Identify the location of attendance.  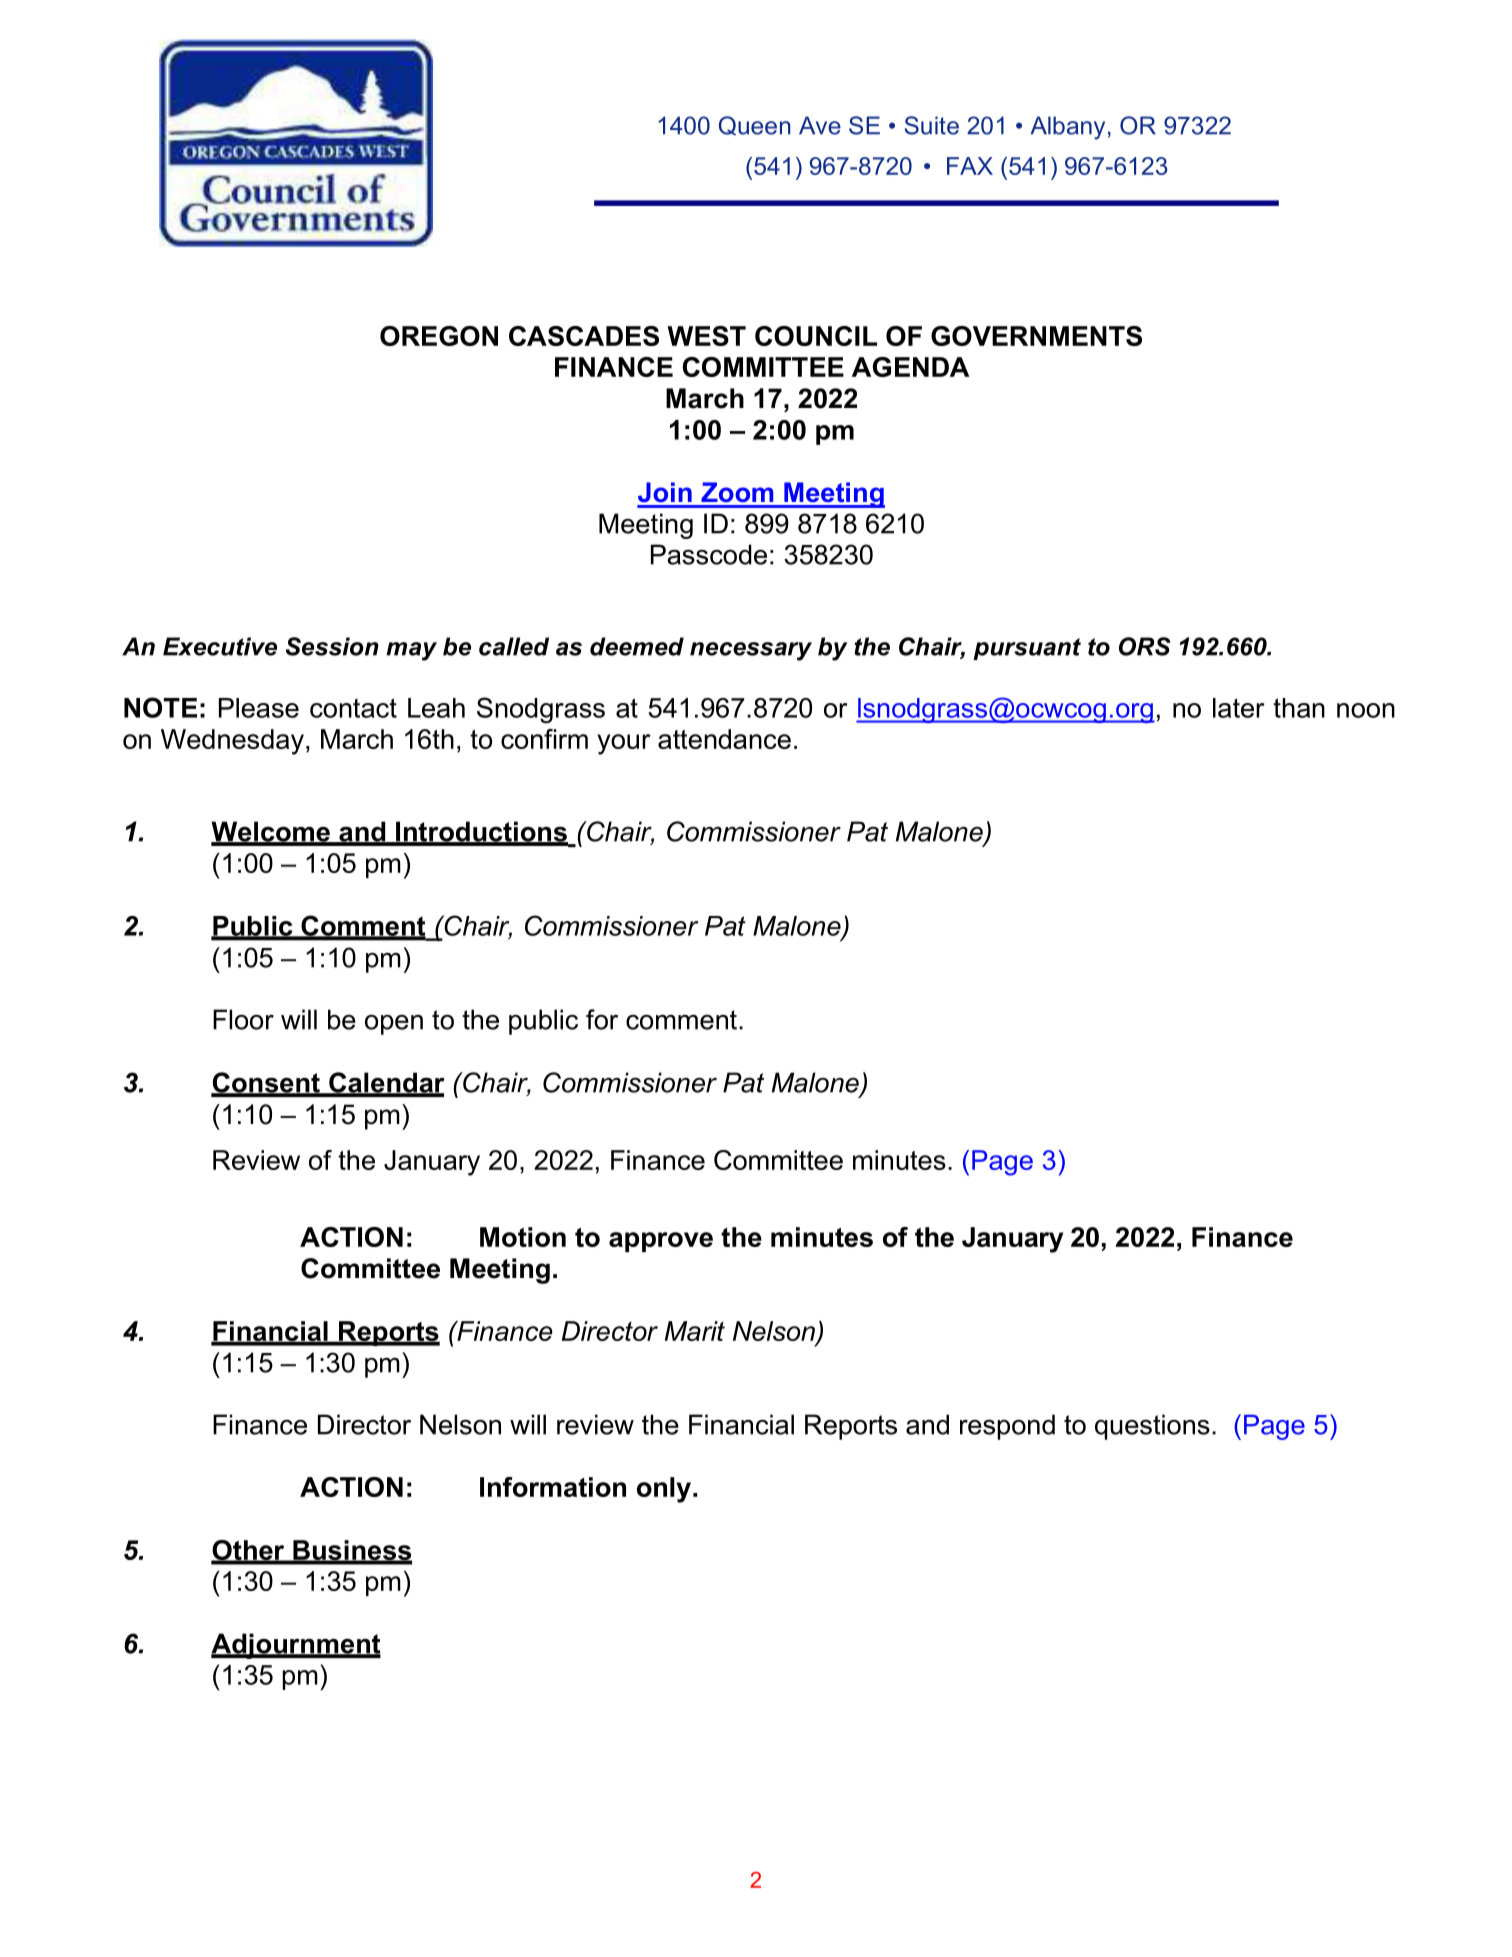
(724, 739).
